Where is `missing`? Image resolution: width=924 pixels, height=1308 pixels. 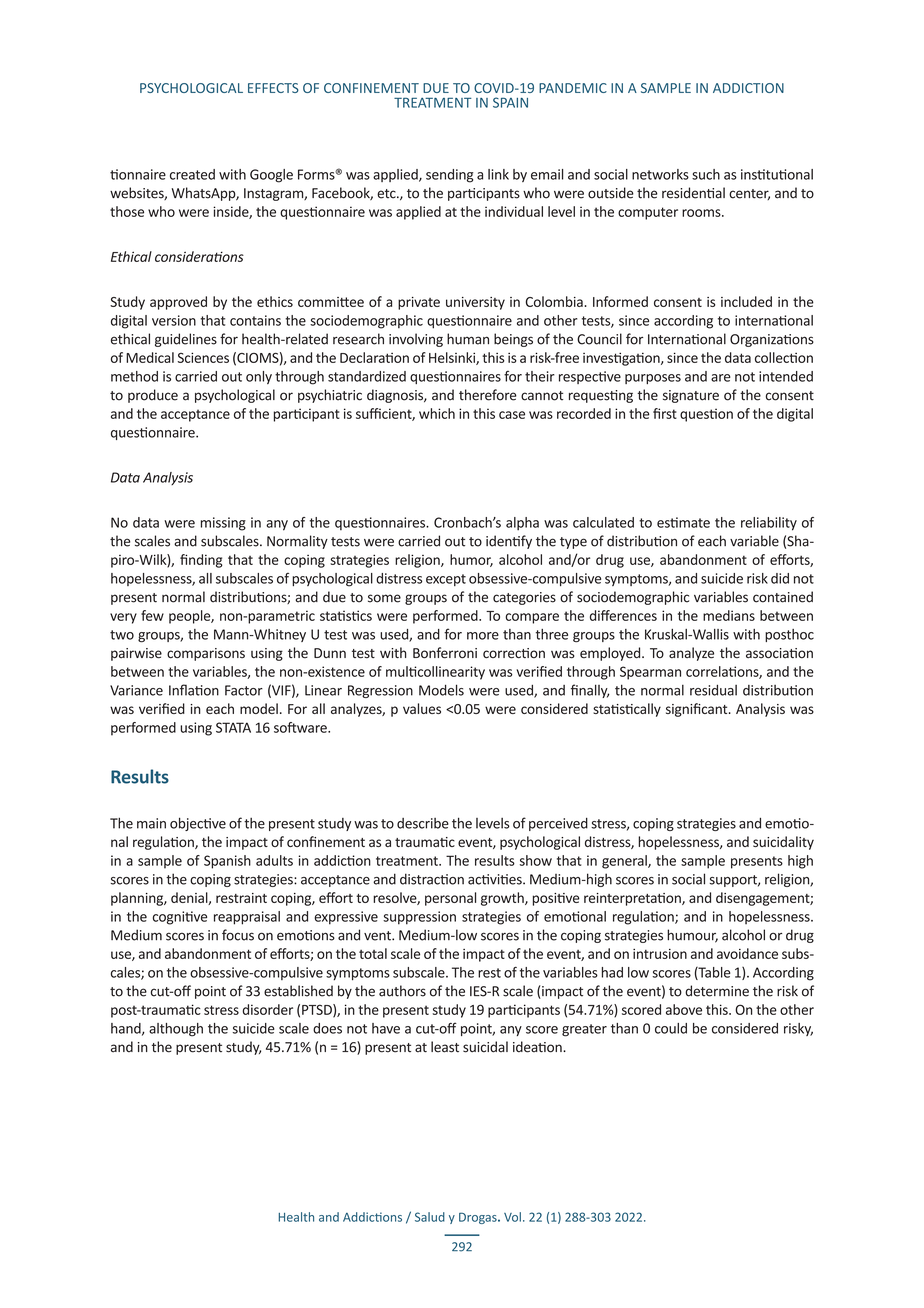
missing is located at coordinates (223, 524).
